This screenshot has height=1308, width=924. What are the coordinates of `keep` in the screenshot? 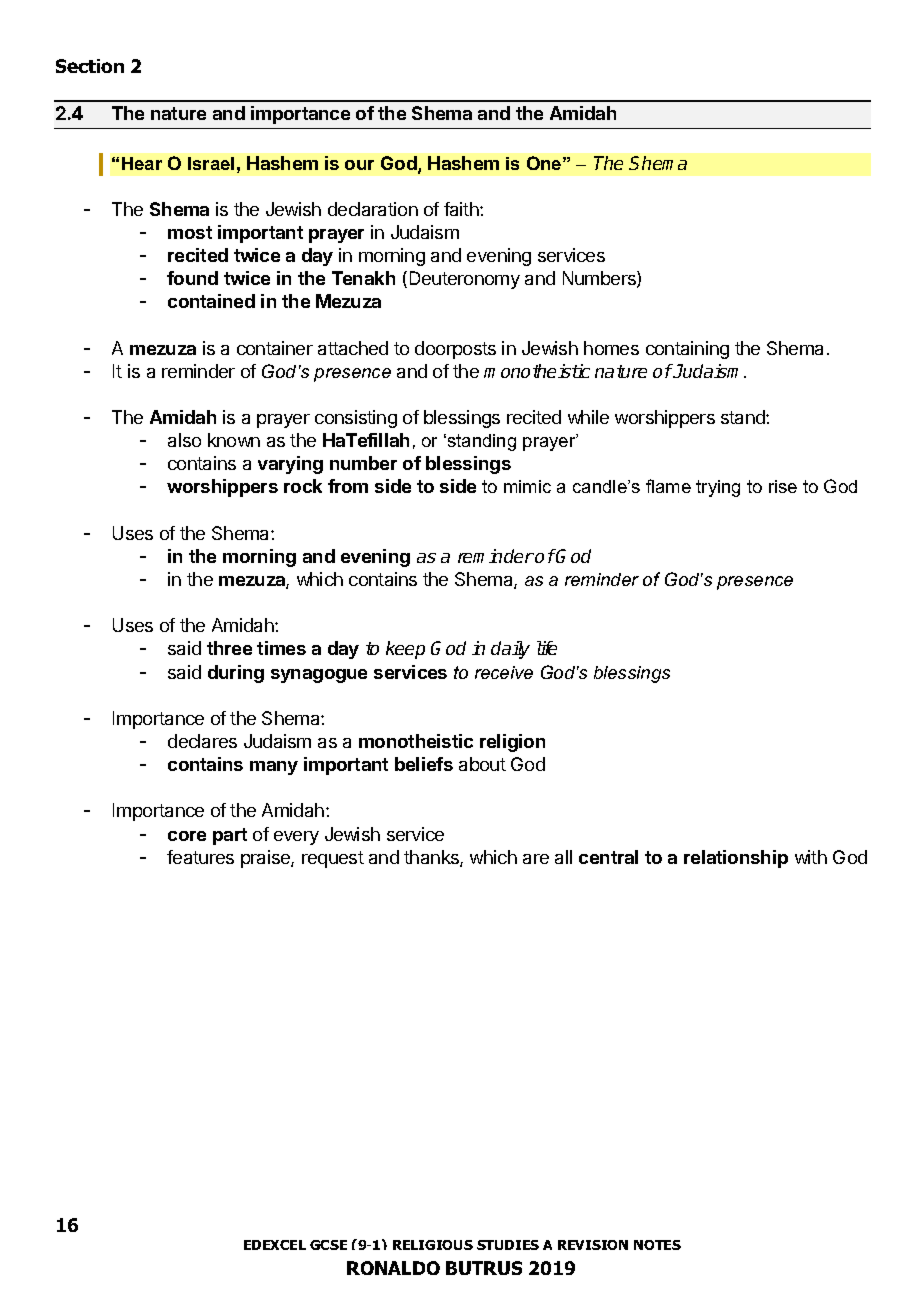 It's located at (405, 650).
